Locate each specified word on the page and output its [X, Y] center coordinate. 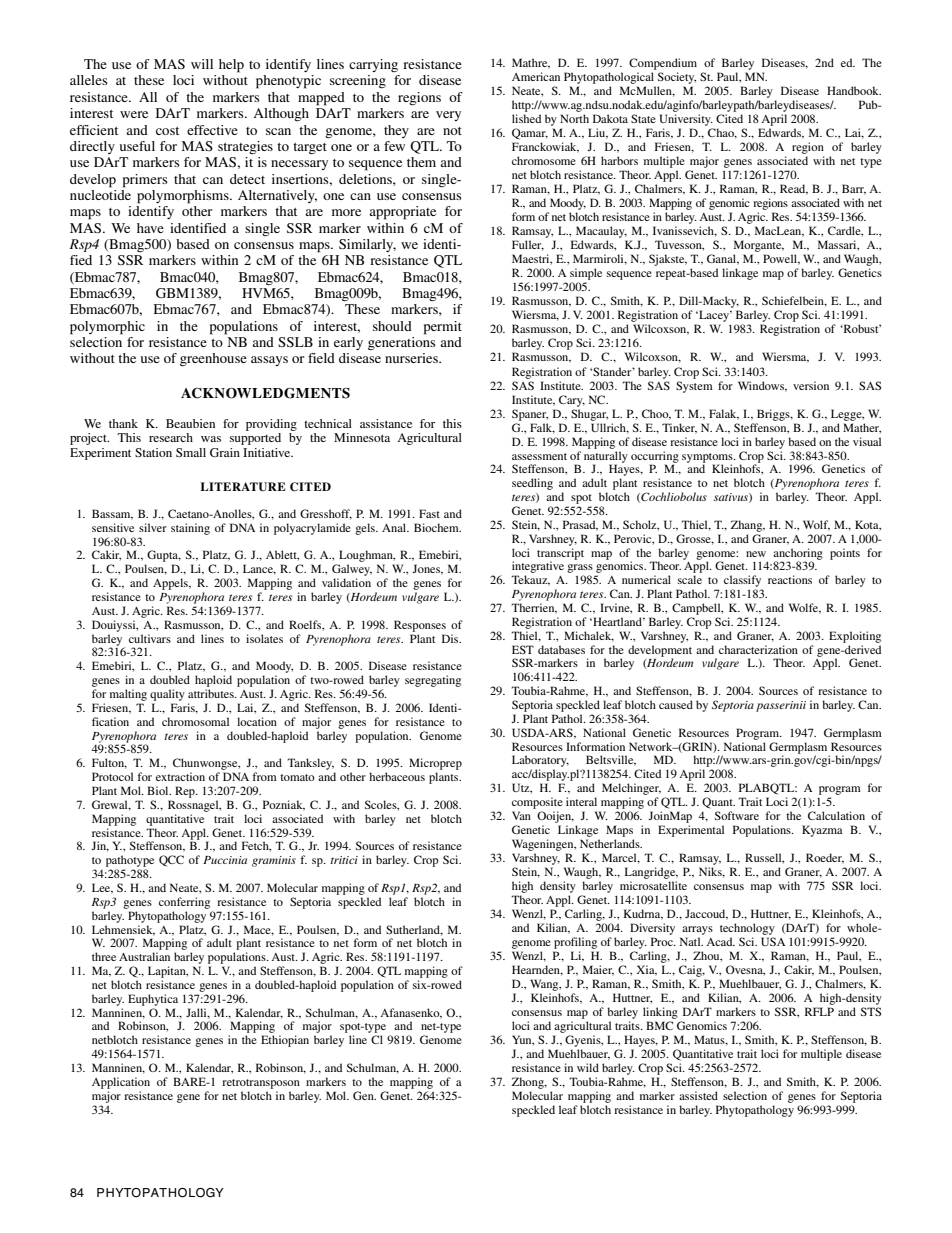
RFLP [819, 1011]
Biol [159, 790]
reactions [790, 579]
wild [588, 1067]
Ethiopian [285, 1041]
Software [737, 815]
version [811, 385]
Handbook [854, 90]
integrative [538, 568]
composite [537, 803]
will [202, 64]
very [448, 116]
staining [190, 529]
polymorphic [107, 328]
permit [443, 328]
